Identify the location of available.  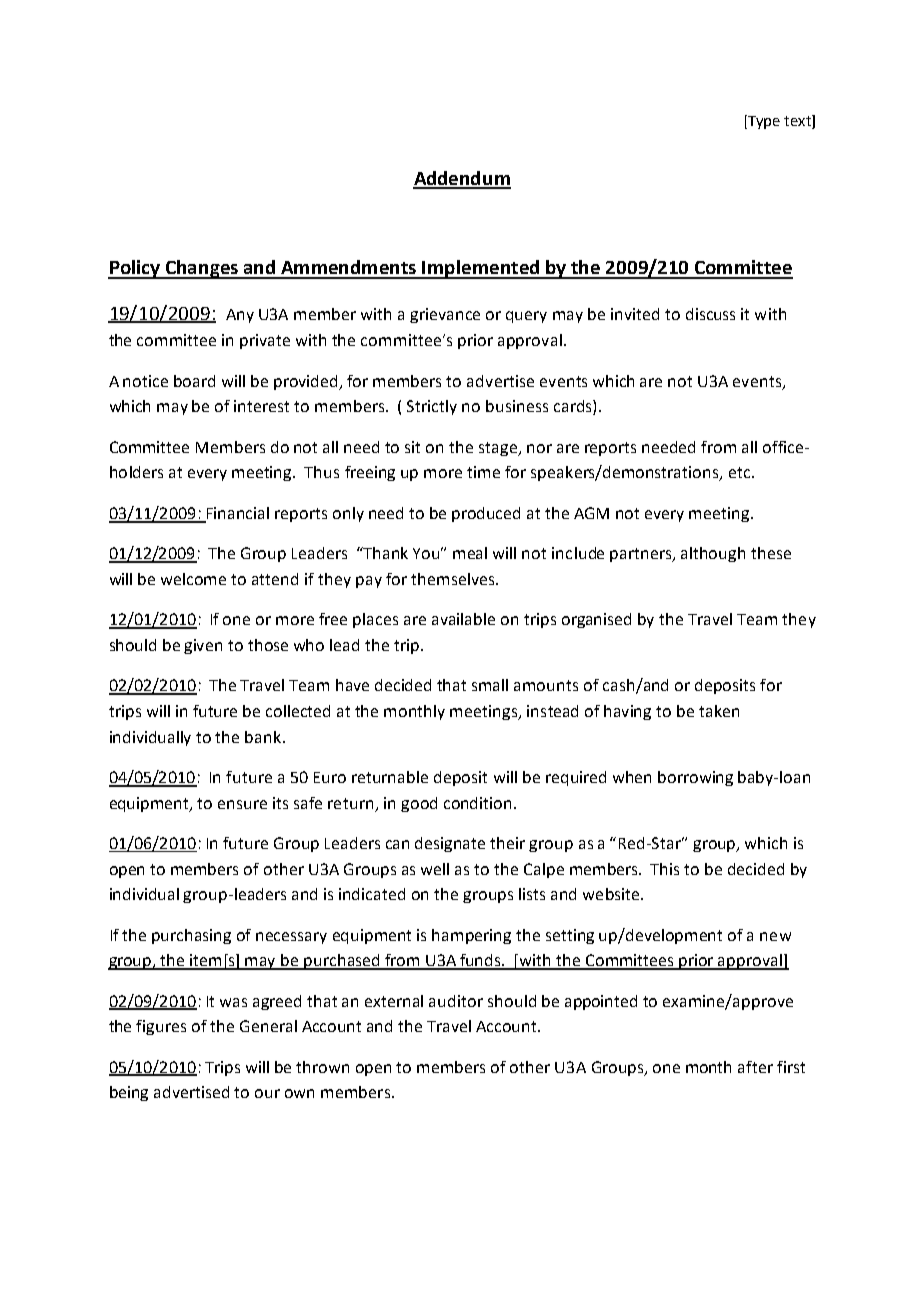
(463, 619).
